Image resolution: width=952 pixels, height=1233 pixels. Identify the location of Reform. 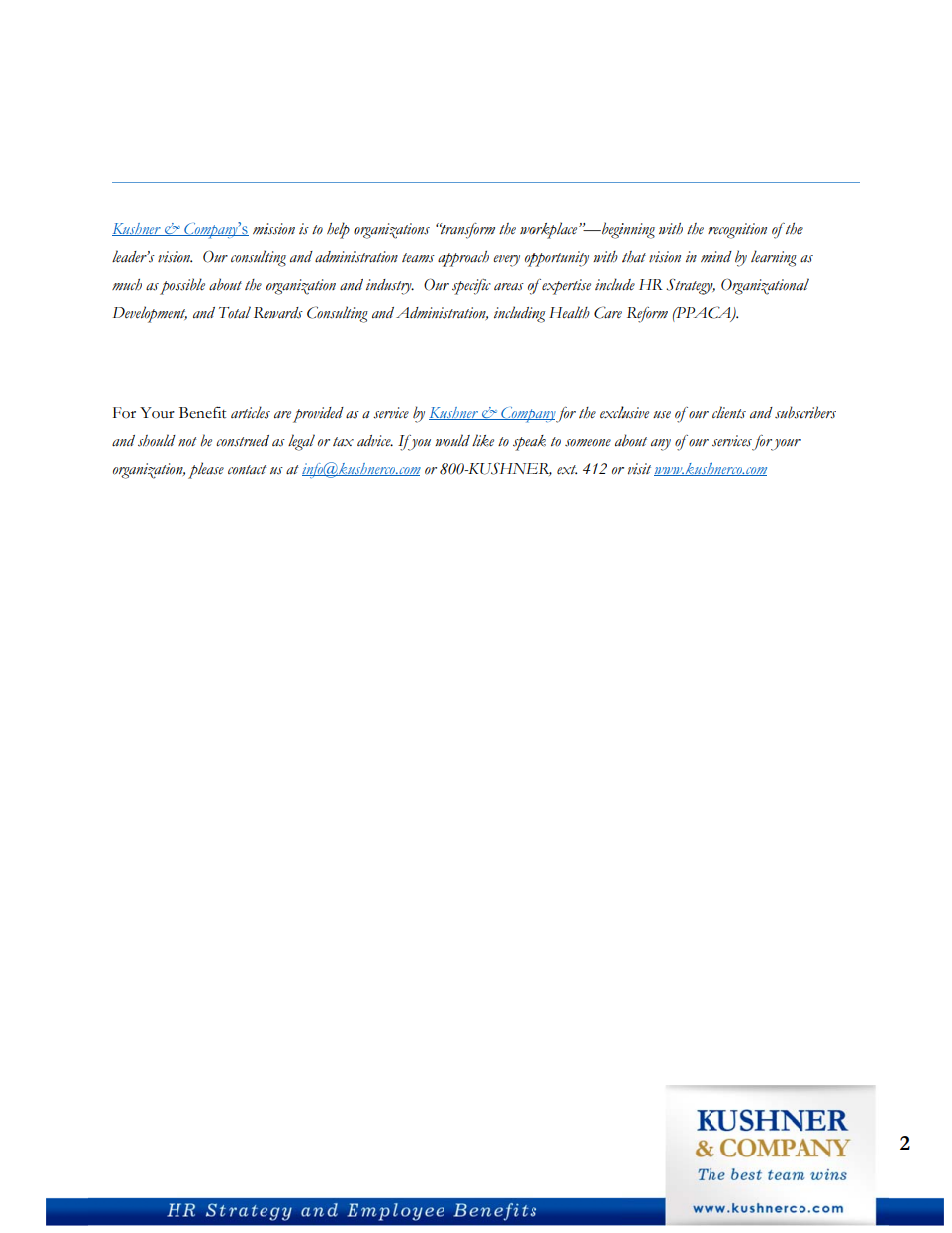
(647, 315).
